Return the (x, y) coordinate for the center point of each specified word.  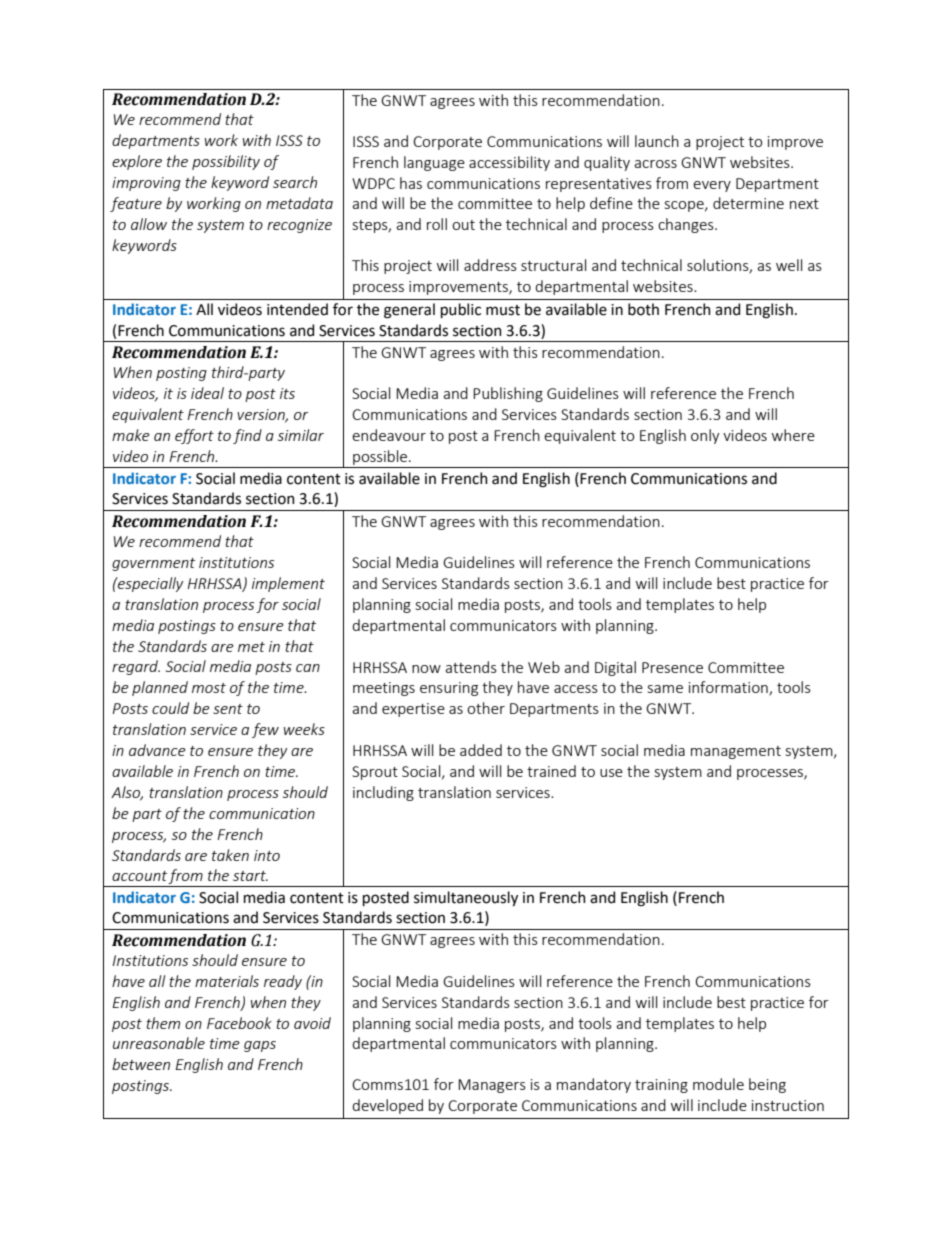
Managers (492, 1086)
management (736, 752)
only (705, 436)
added (481, 750)
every (712, 186)
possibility (226, 162)
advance (157, 750)
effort (194, 436)
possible (381, 457)
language (434, 163)
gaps (260, 1046)
